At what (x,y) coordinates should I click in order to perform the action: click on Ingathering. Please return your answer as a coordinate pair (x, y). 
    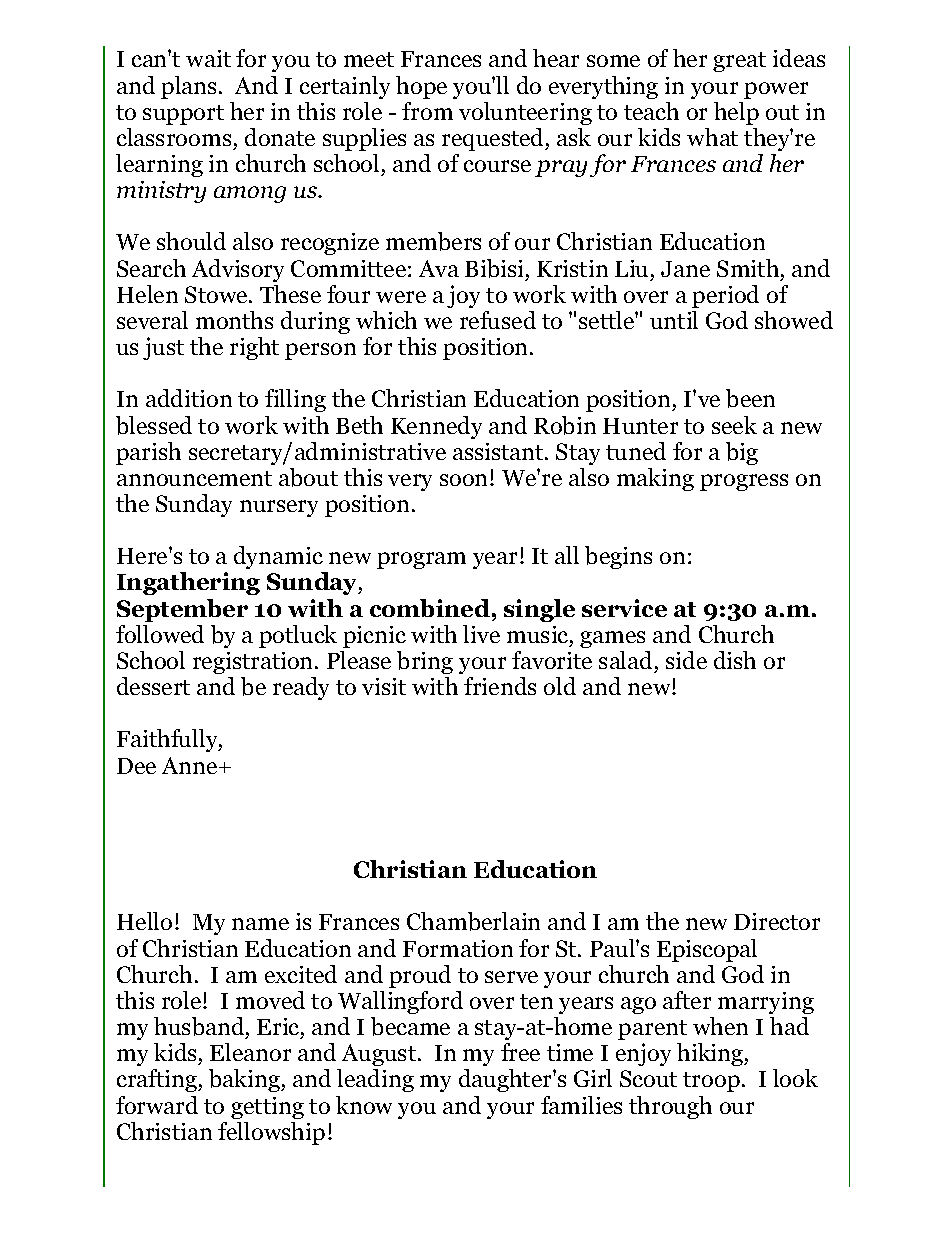
    Looking at the image, I should click on (188, 583).
